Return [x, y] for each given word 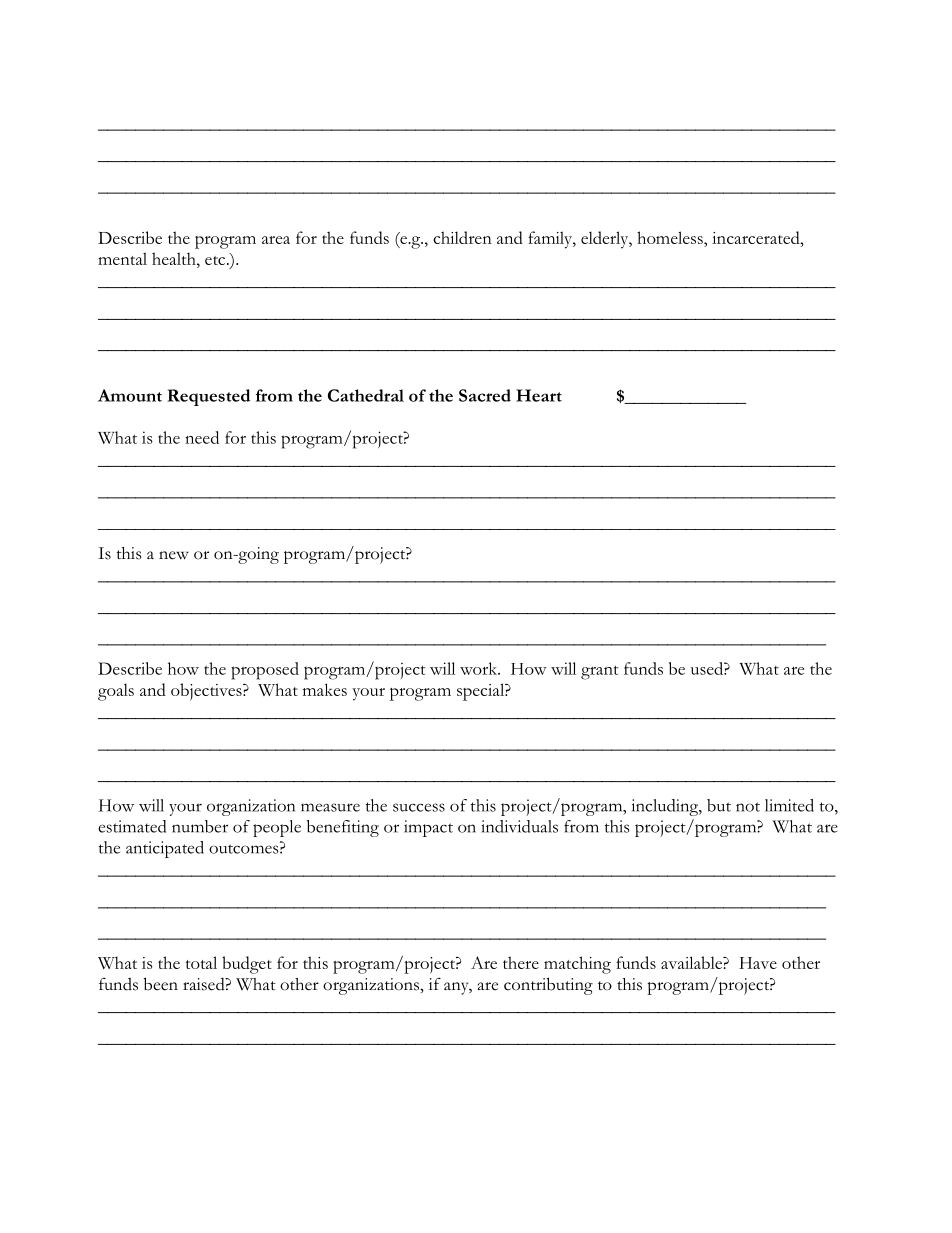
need [202, 437]
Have [758, 963]
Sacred [485, 395]
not [748, 807]
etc [216, 260]
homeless [671, 239]
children [462, 237]
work [480, 668]
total [201, 962]
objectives [207, 692]
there [521, 962]
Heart [539, 395]
